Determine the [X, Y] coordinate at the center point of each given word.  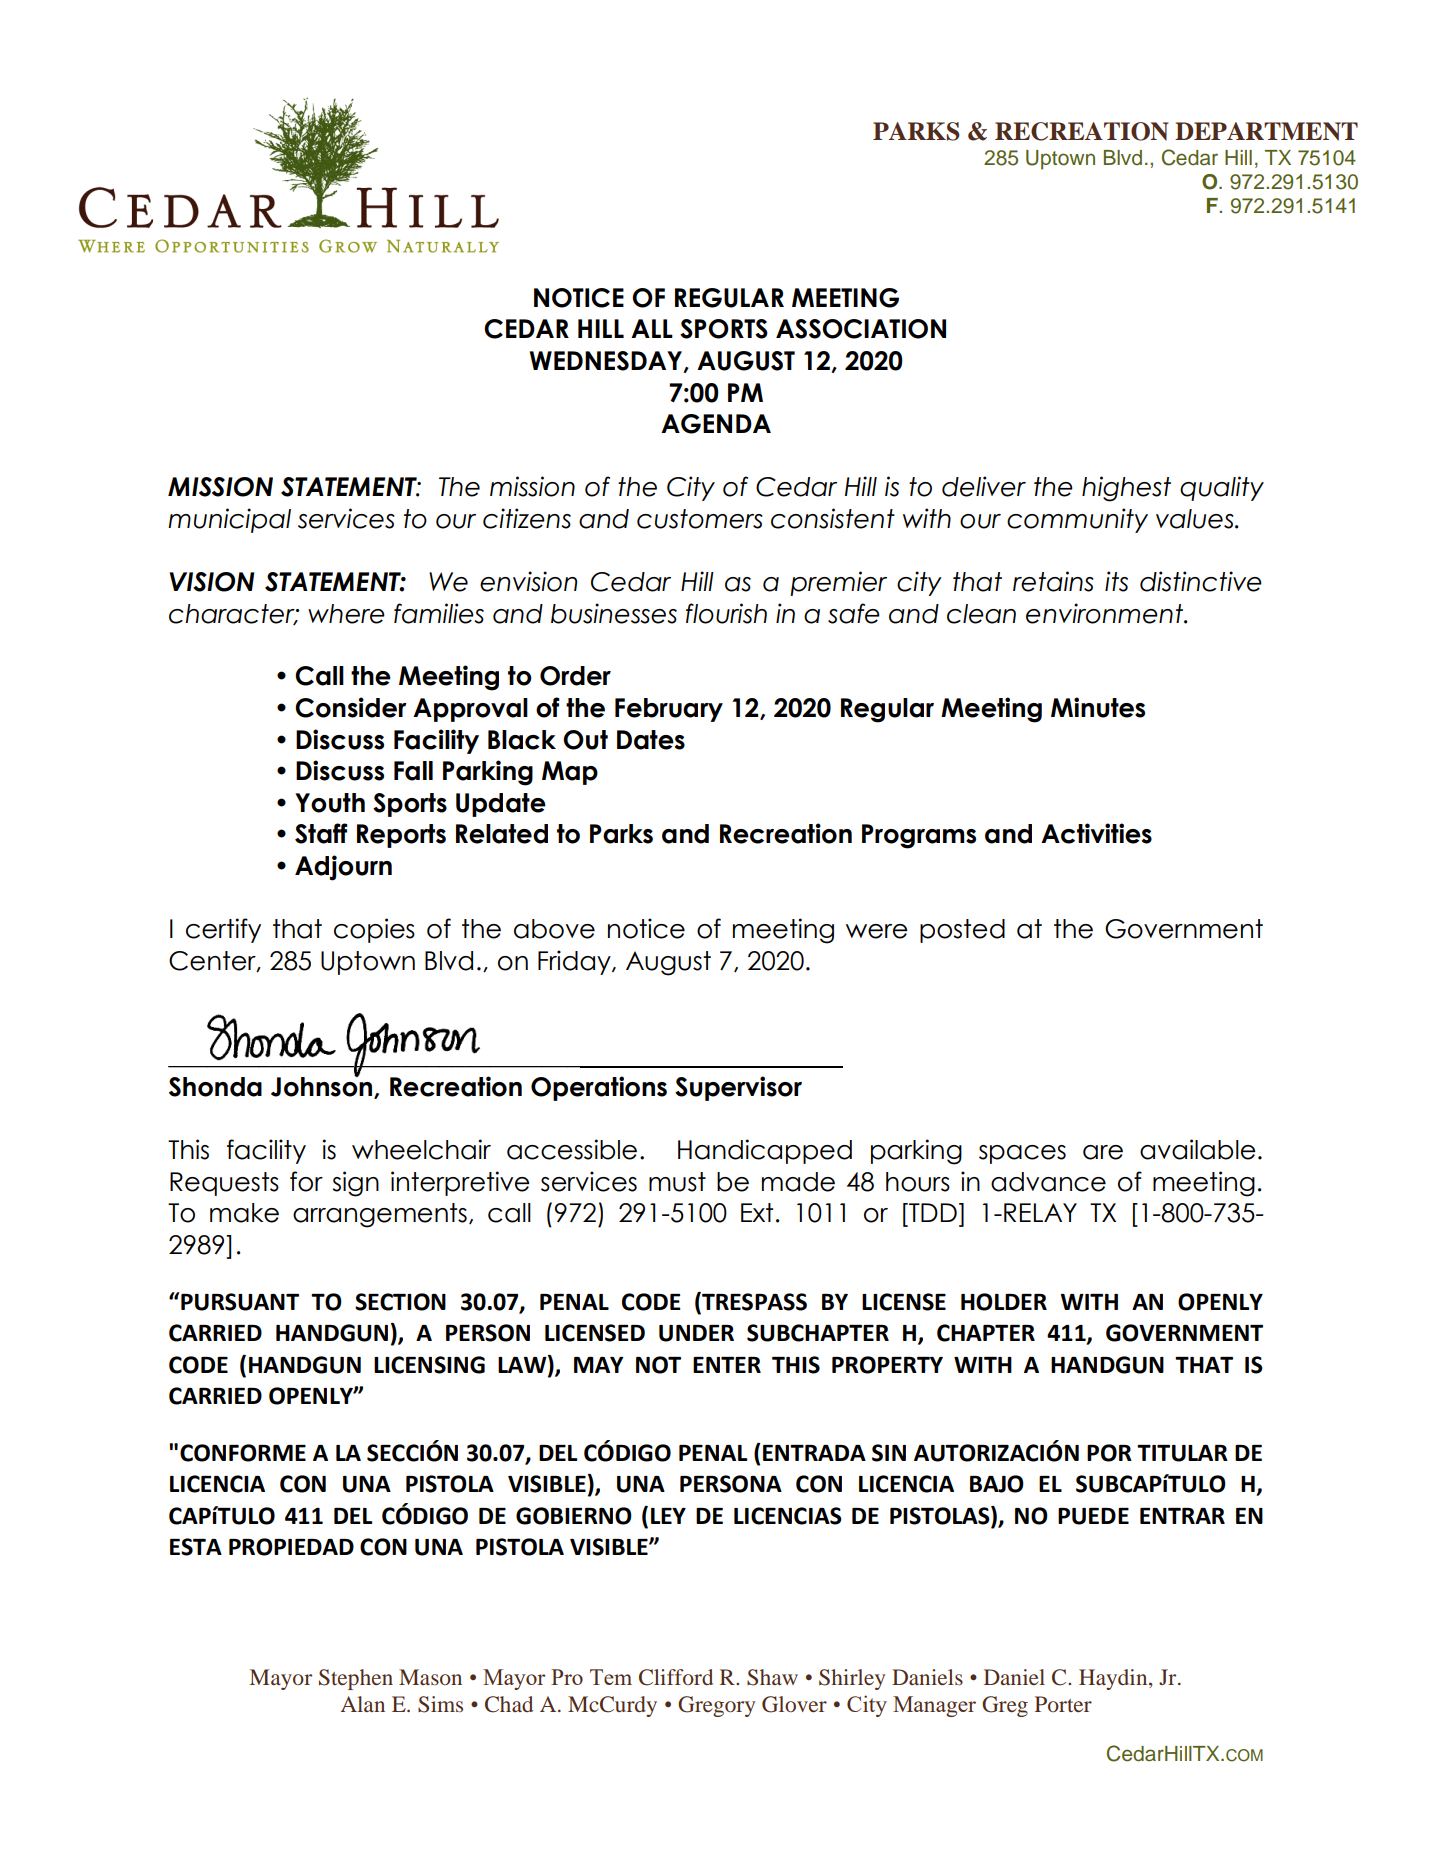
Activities [1096, 833]
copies [374, 930]
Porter [1063, 1704]
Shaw [772, 1677]
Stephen [356, 1679]
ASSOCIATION [861, 329]
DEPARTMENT [1266, 131]
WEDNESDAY [606, 361]
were [877, 931]
